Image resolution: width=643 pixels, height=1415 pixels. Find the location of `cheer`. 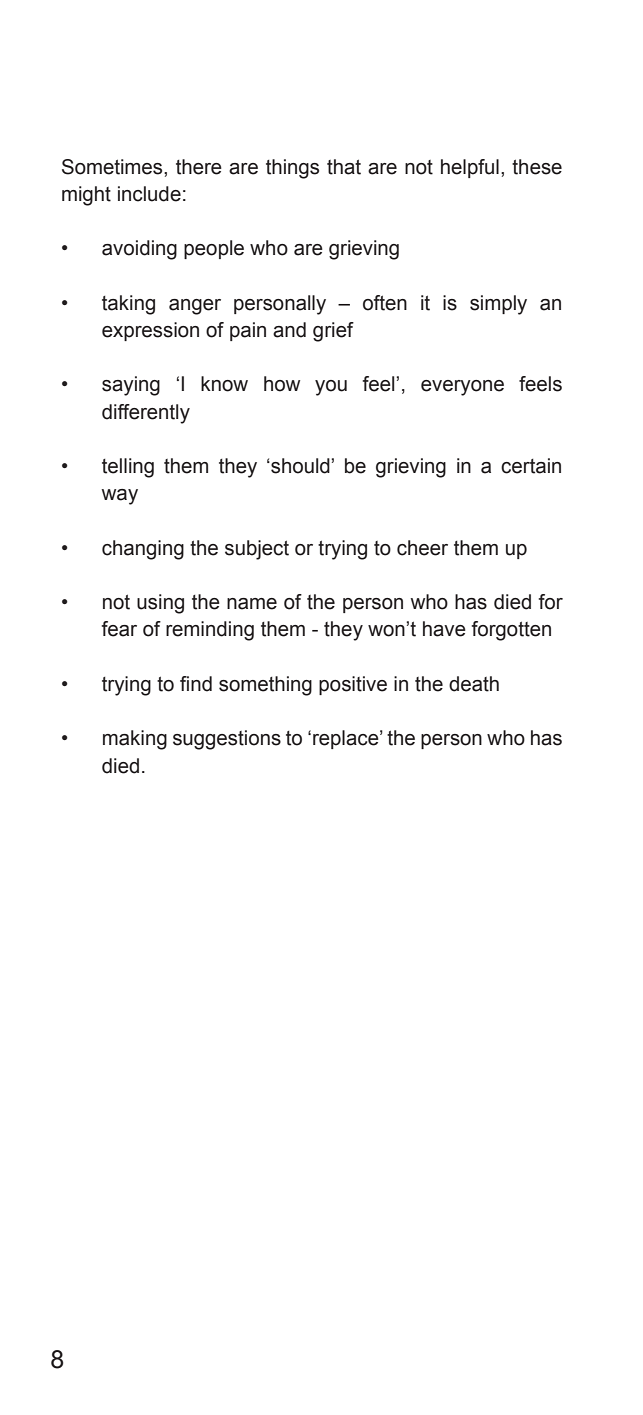

cheer is located at coordinates (422, 548).
